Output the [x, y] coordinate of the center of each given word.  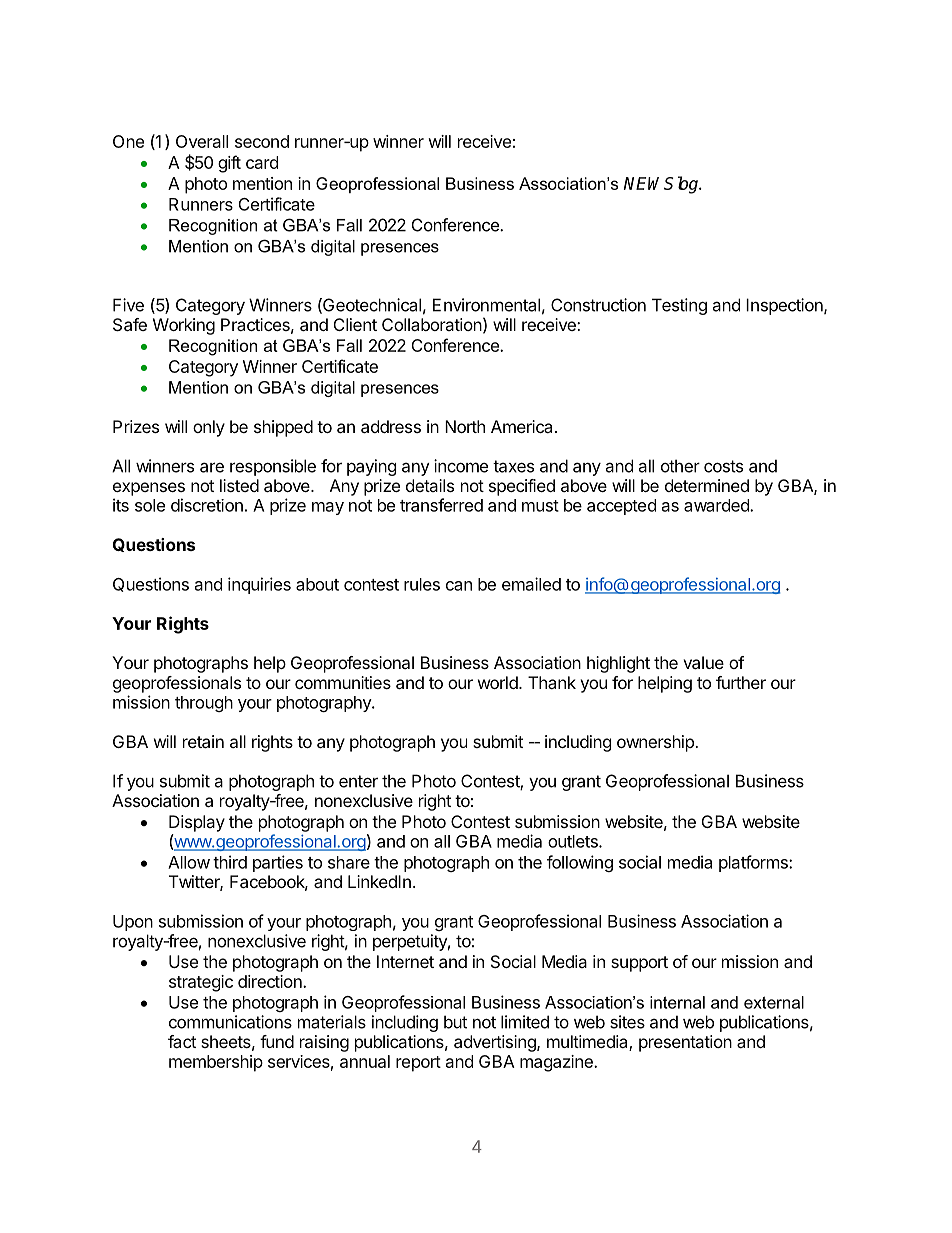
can [459, 586]
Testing [679, 306]
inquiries [259, 585]
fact [182, 1041]
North [465, 426]
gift [229, 164]
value [703, 662]
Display [197, 823]
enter [358, 781]
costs [723, 466]
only [209, 428]
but [455, 1022]
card [262, 162]
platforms [754, 863]
